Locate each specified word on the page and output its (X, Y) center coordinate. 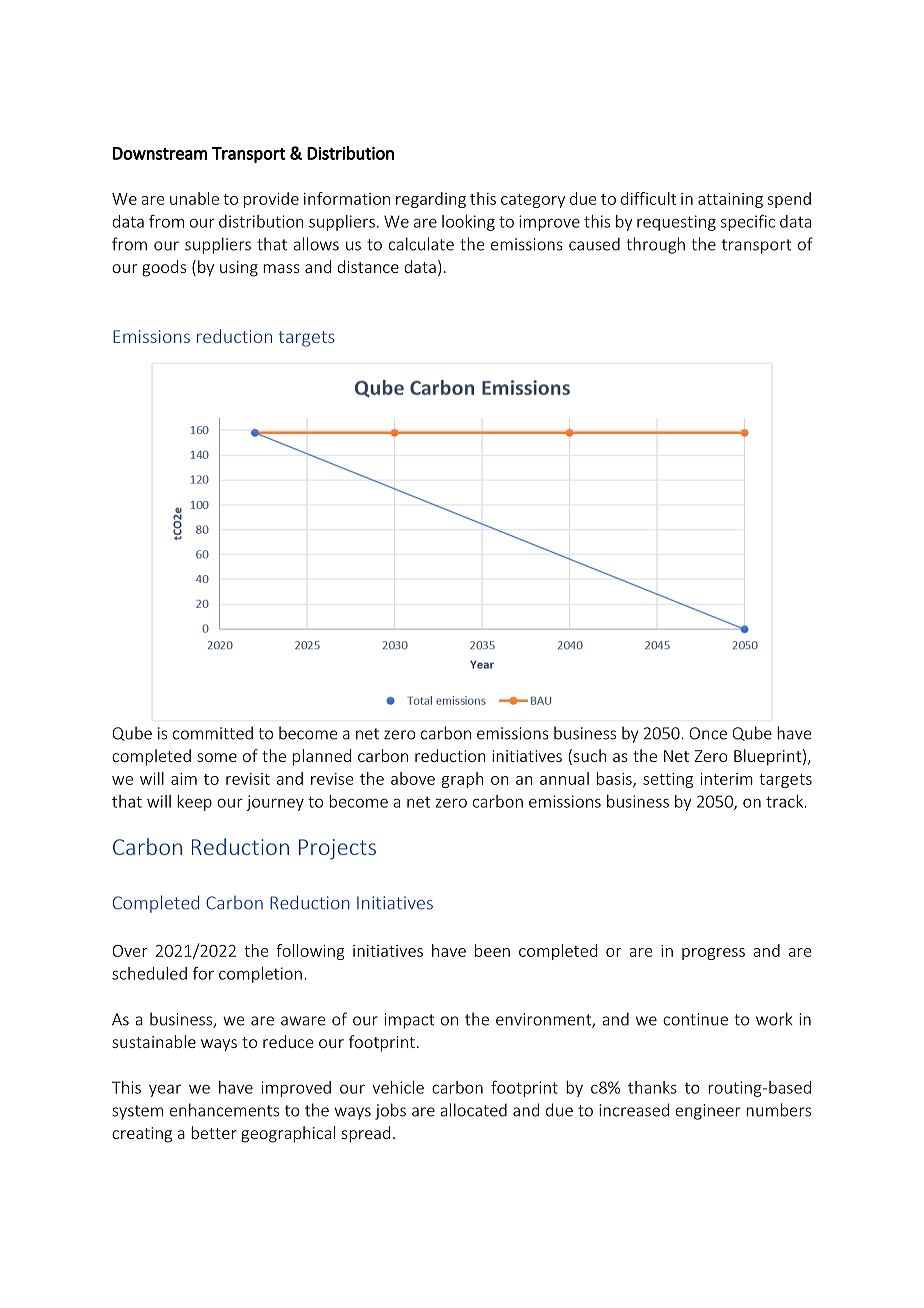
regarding (431, 200)
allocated (473, 1110)
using (239, 269)
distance (368, 266)
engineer (708, 1112)
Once (708, 733)
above (413, 778)
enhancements (224, 1110)
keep (194, 803)
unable (194, 198)
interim (727, 779)
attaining (730, 200)
